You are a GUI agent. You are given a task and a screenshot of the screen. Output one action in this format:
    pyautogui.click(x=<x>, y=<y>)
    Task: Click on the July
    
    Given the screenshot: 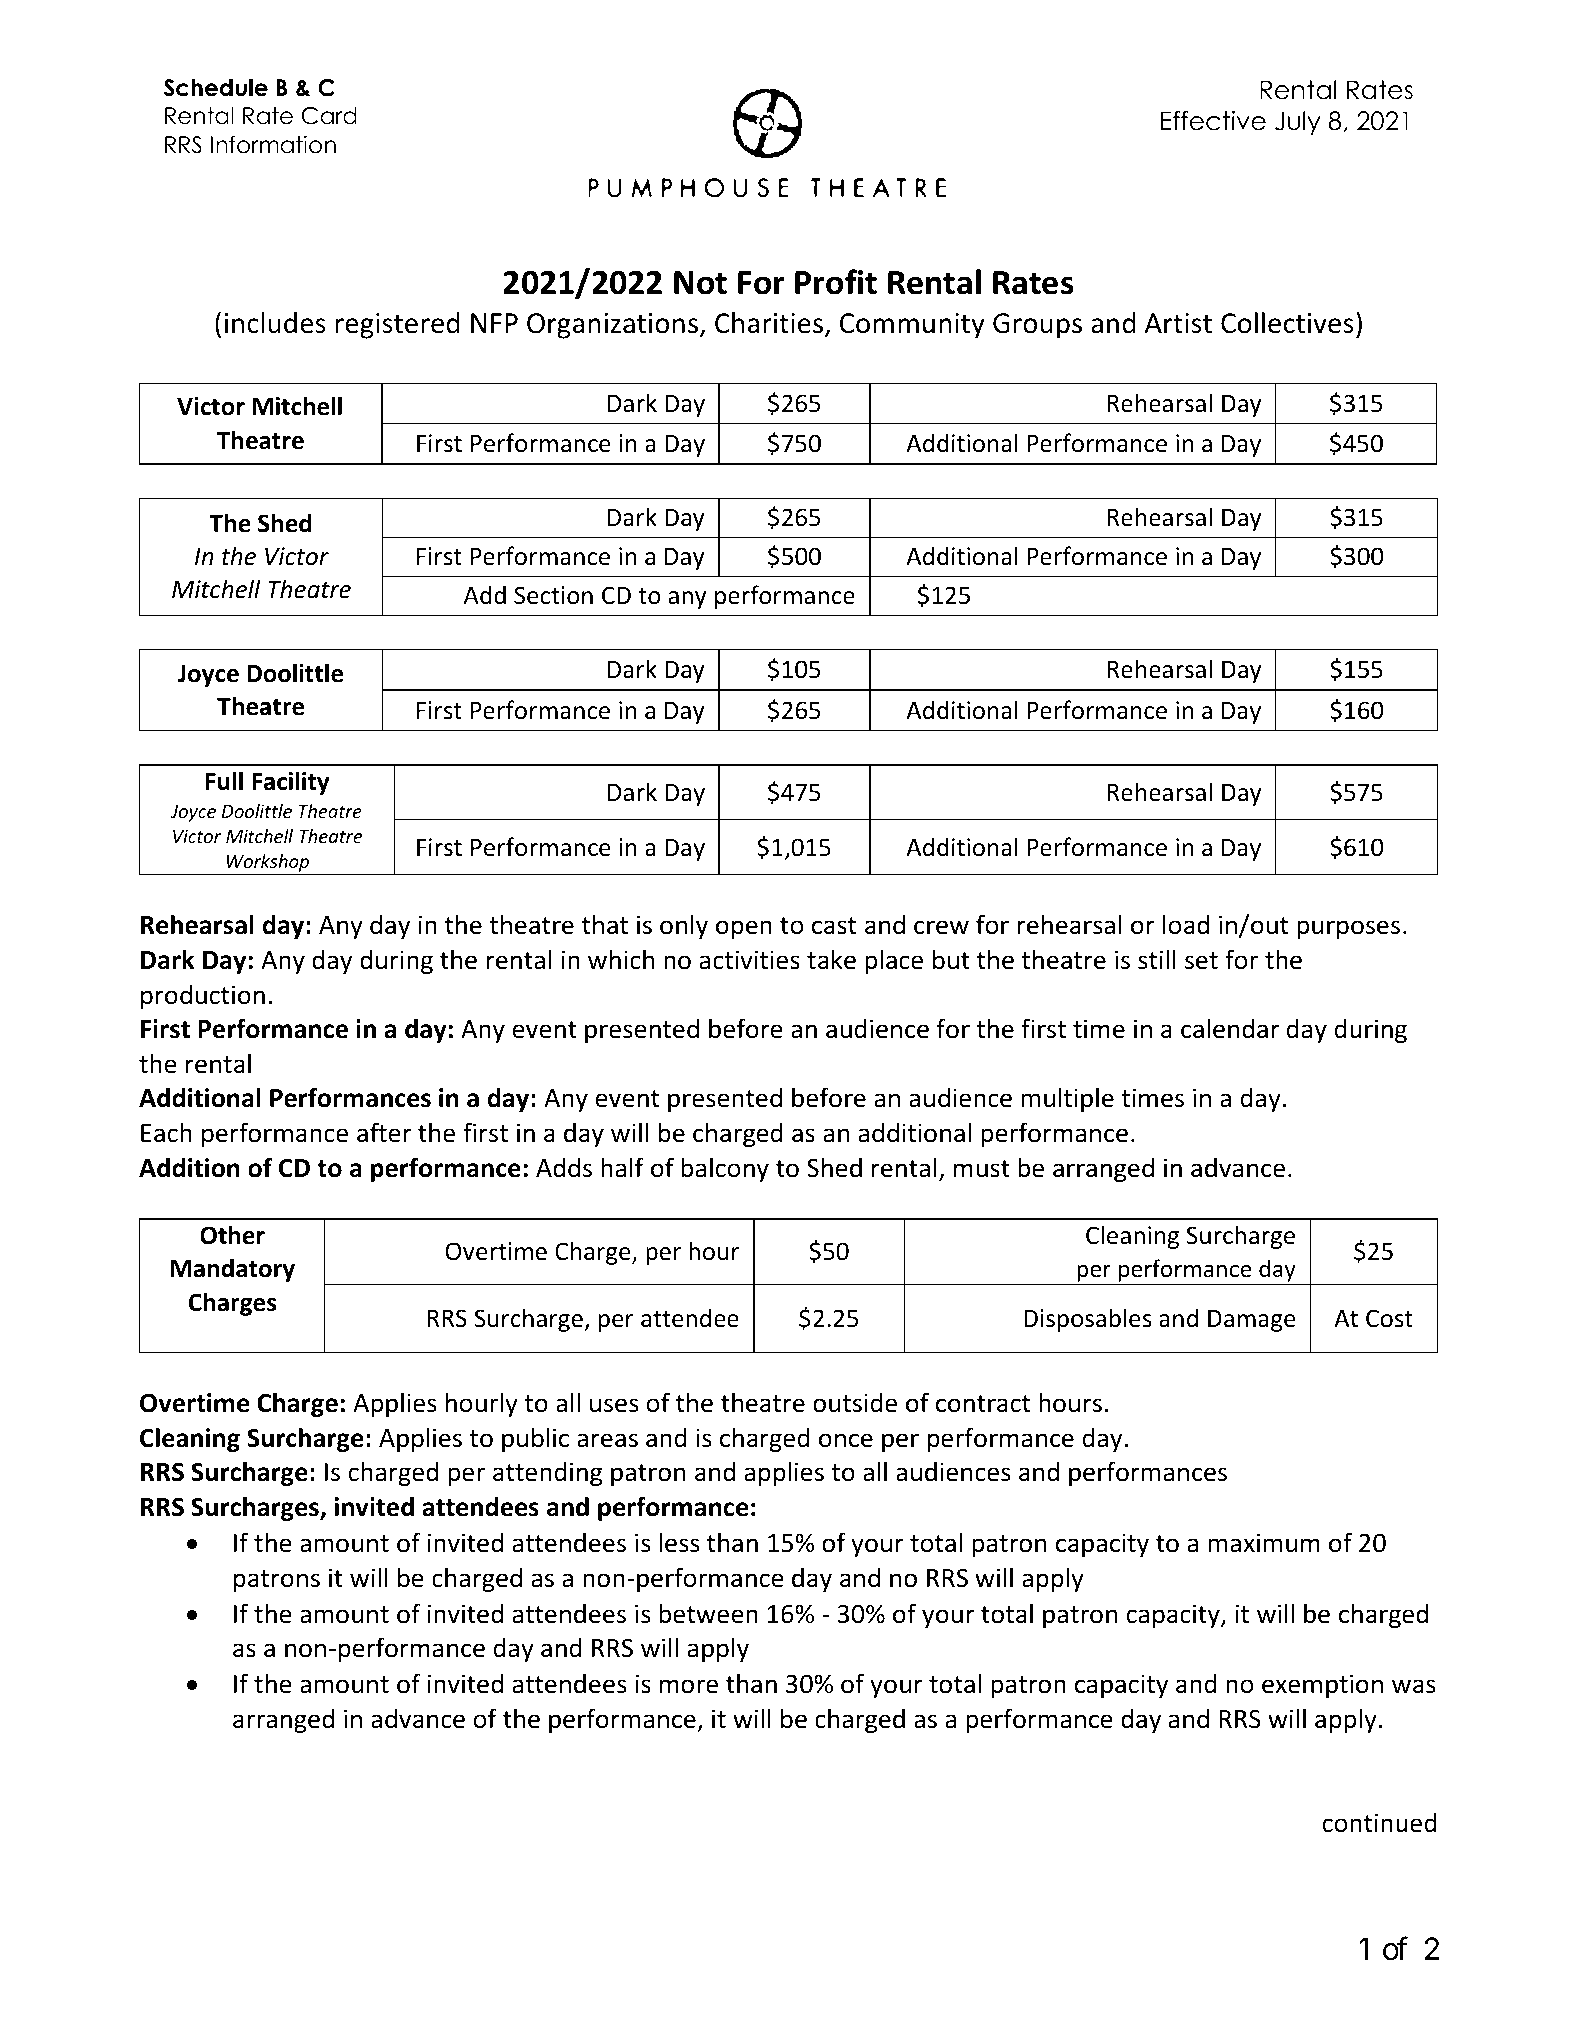 What is the action you would take?
    pyautogui.click(x=1298, y=123)
